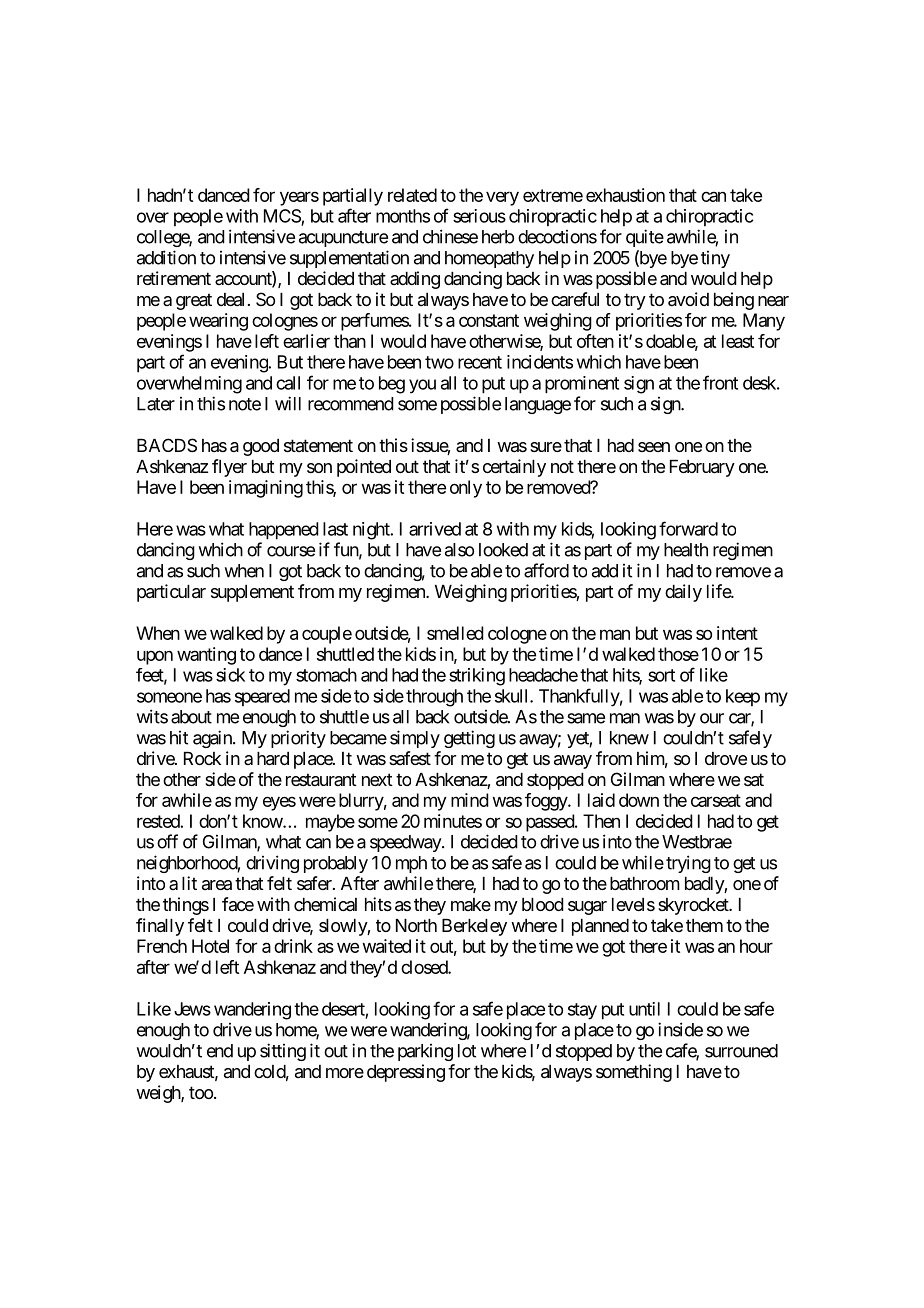 This screenshot has width=924, height=1308. What do you see at coordinates (479, 216) in the screenshot?
I see `serious` at bounding box center [479, 216].
